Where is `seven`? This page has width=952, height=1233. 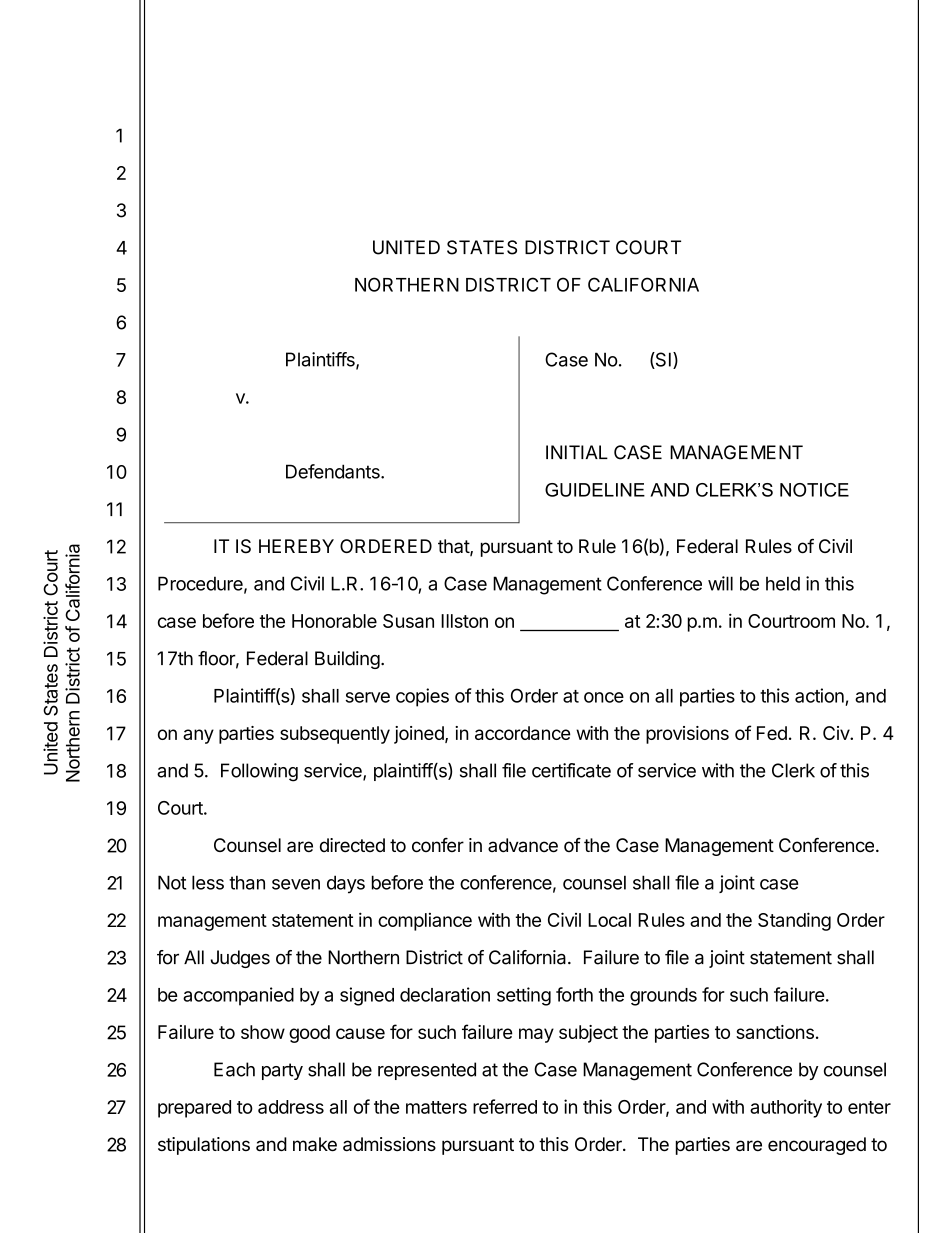 seven is located at coordinates (296, 884).
